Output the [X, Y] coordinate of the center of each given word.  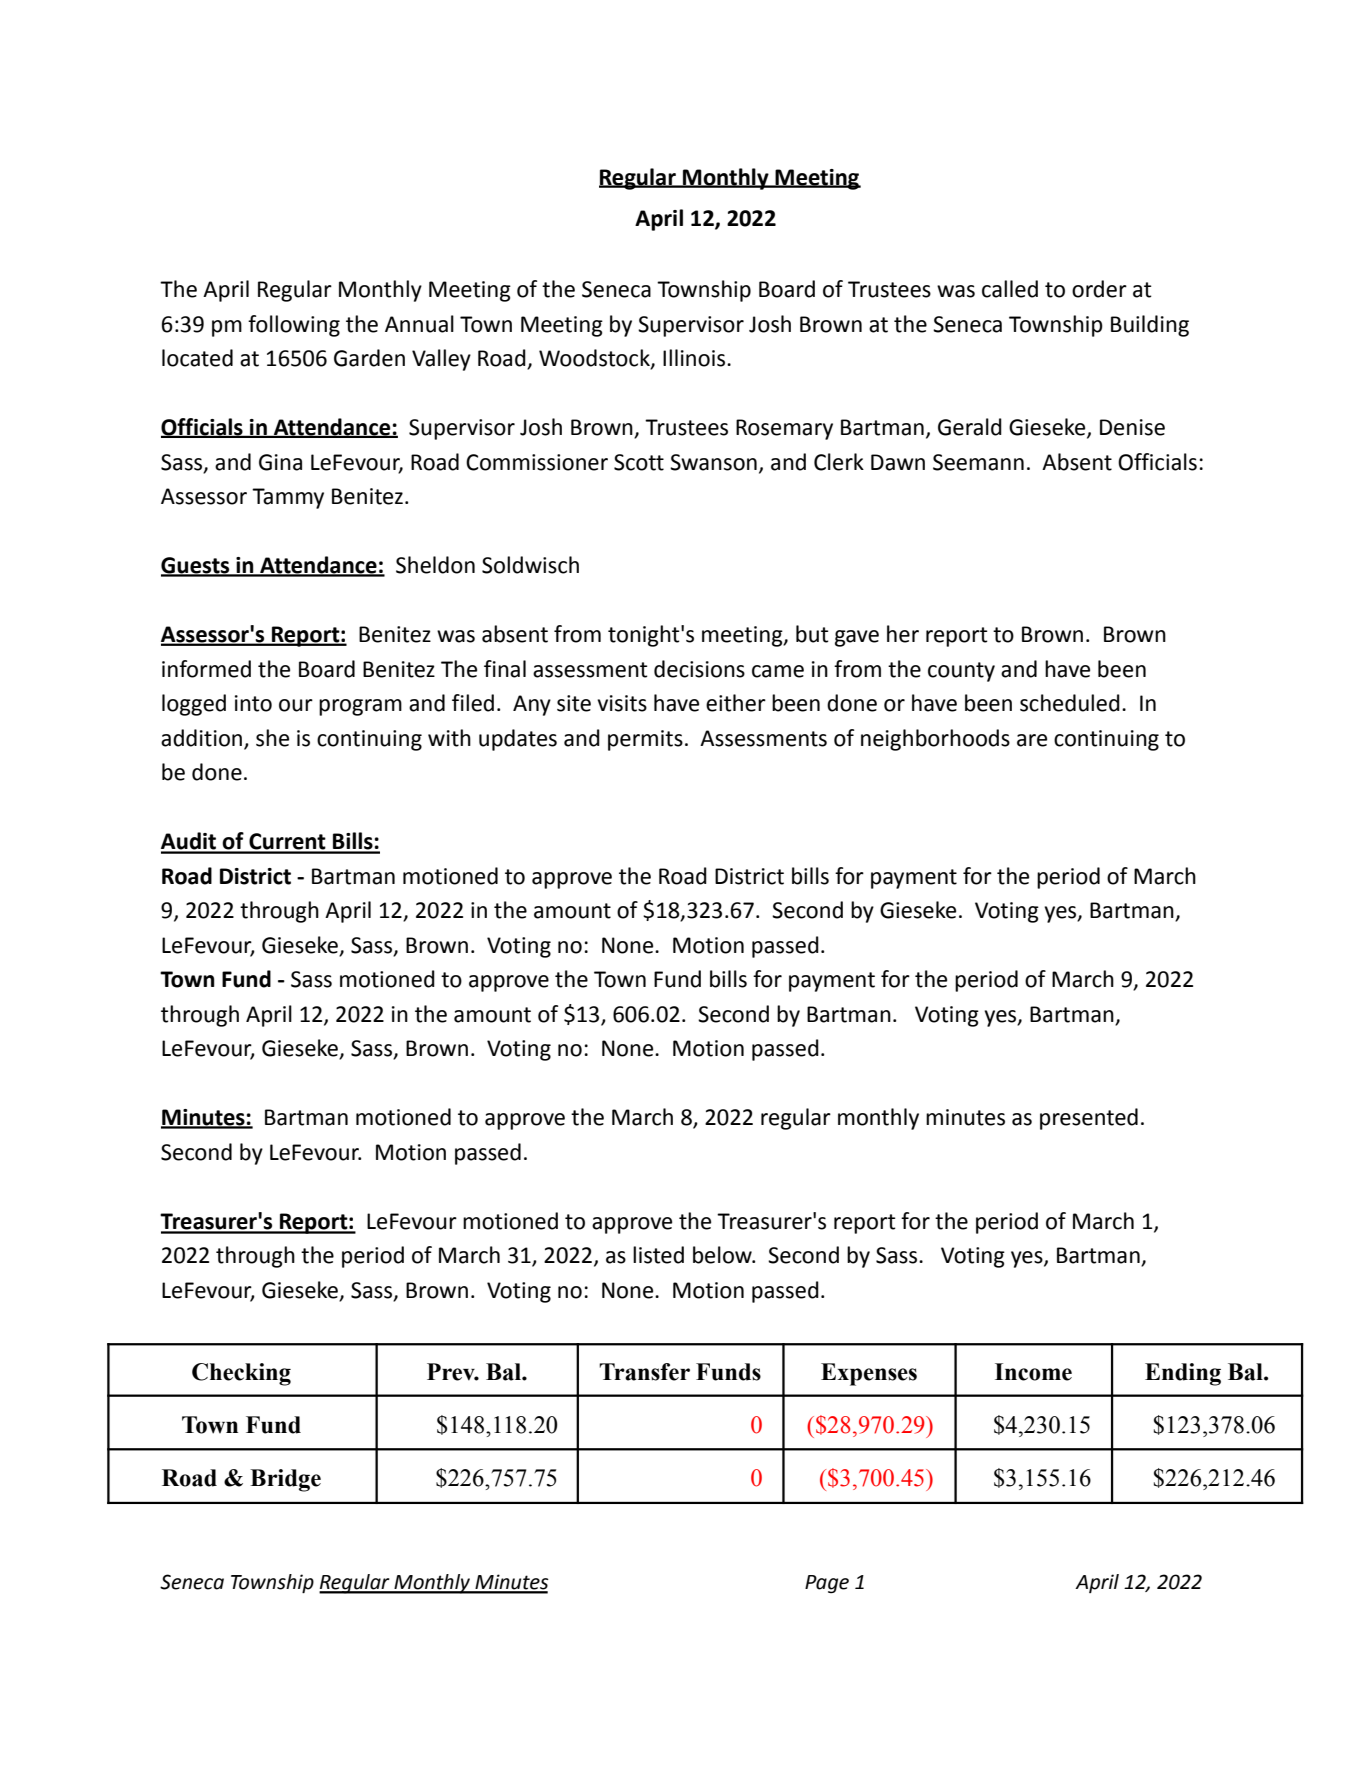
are [1032, 740]
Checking [241, 1374]
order [1099, 289]
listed [658, 1255]
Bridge [285, 1480]
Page [827, 1584]
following [294, 326]
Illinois [695, 358]
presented [1089, 1119]
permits [645, 740]
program [360, 707]
